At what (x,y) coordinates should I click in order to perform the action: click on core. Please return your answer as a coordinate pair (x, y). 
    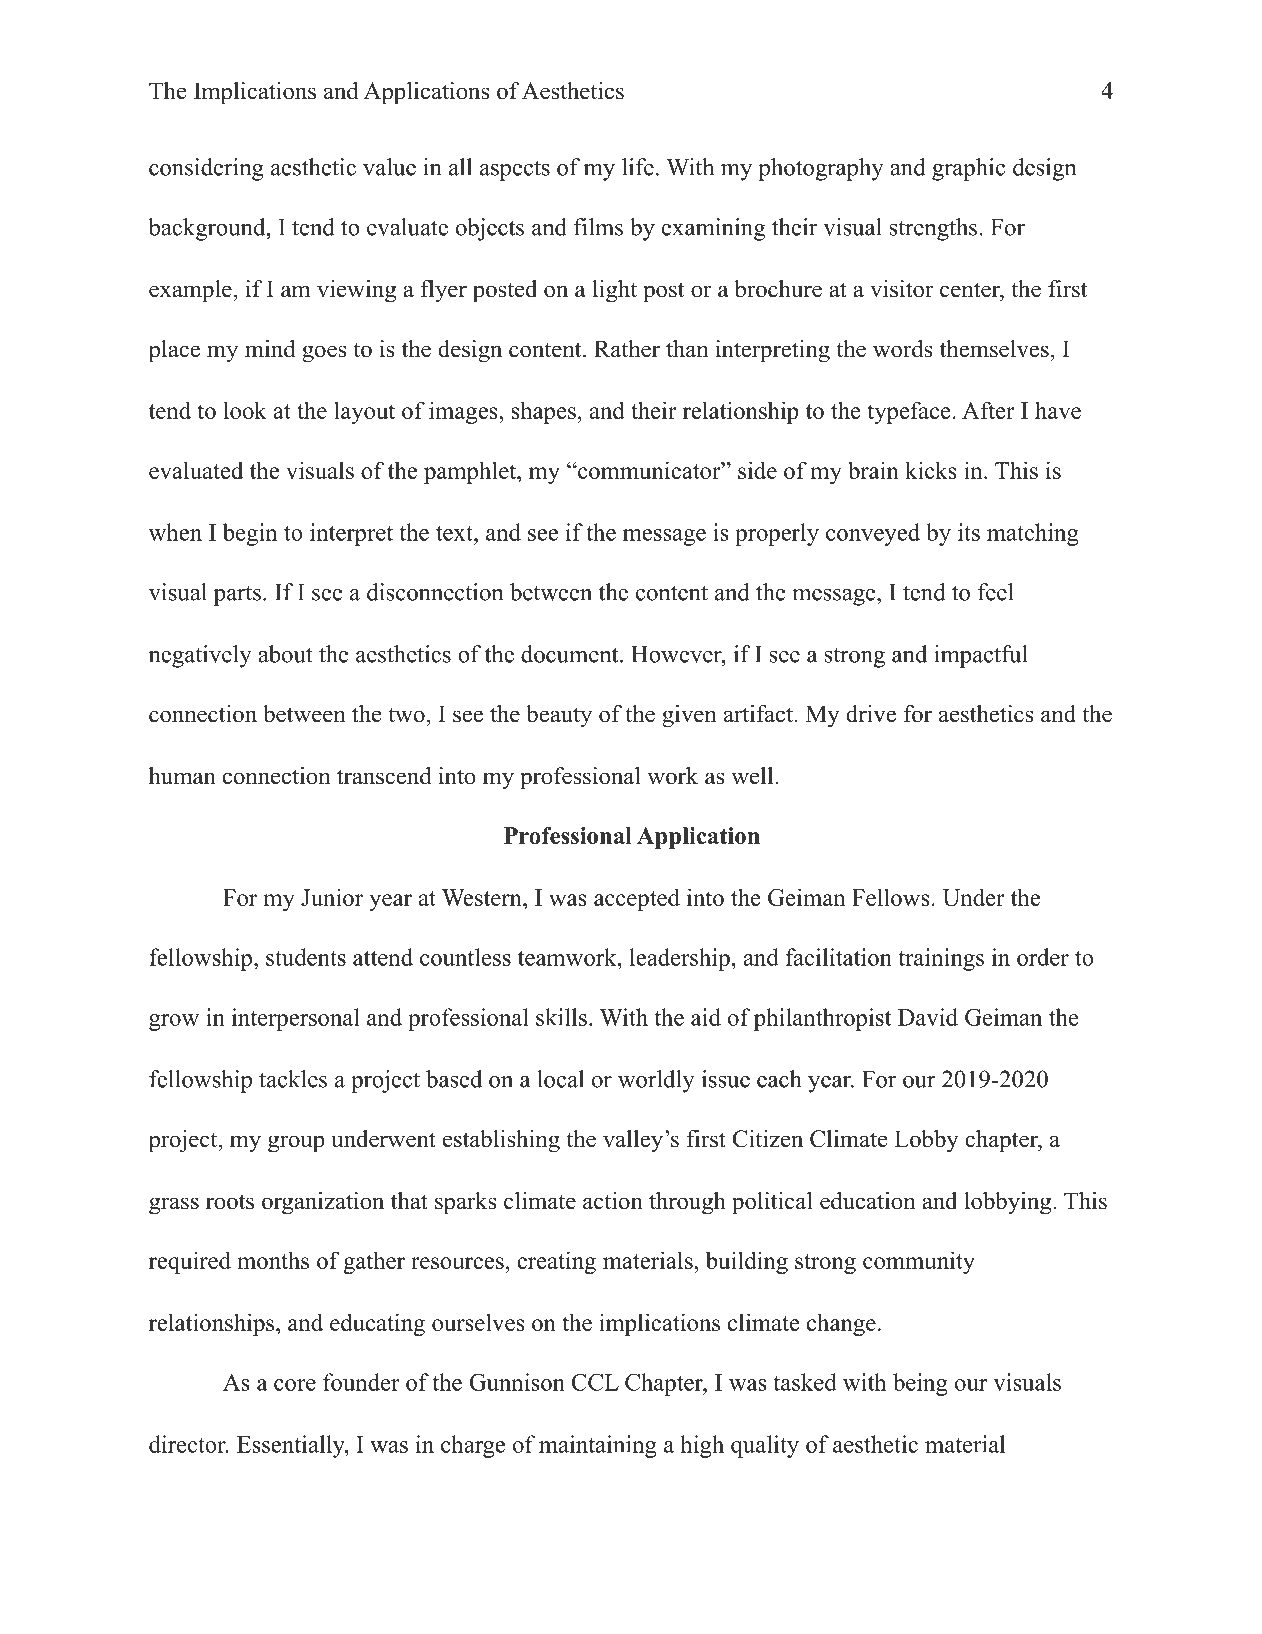
    Looking at the image, I should click on (295, 1385).
